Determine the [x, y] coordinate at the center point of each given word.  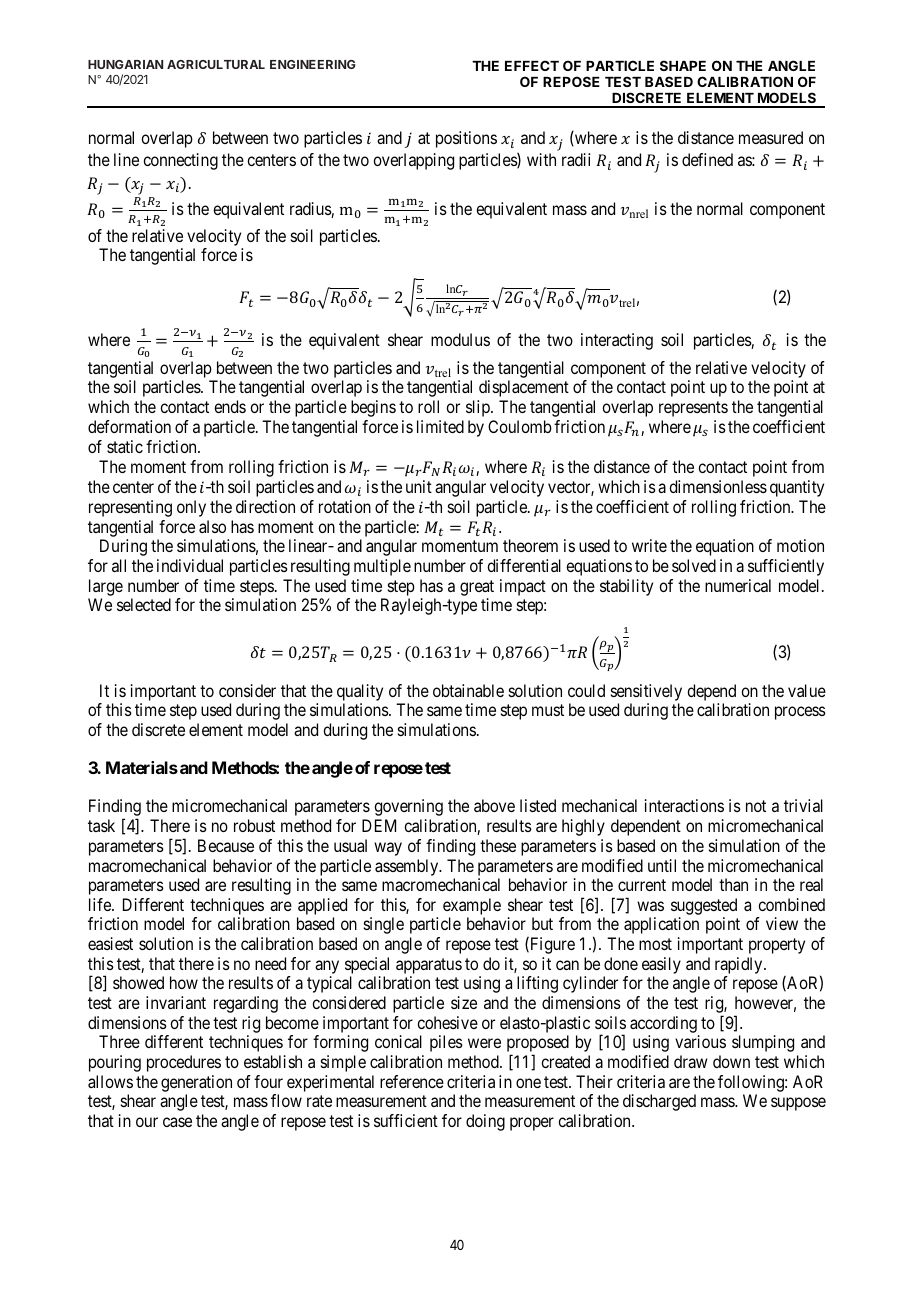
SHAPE [683, 65]
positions [466, 139]
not [756, 806]
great [477, 588]
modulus [460, 339]
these [498, 845]
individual [190, 565]
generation [196, 1083]
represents [693, 409]
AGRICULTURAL [216, 64]
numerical [738, 585]
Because [226, 845]
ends [230, 406]
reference [412, 1081]
